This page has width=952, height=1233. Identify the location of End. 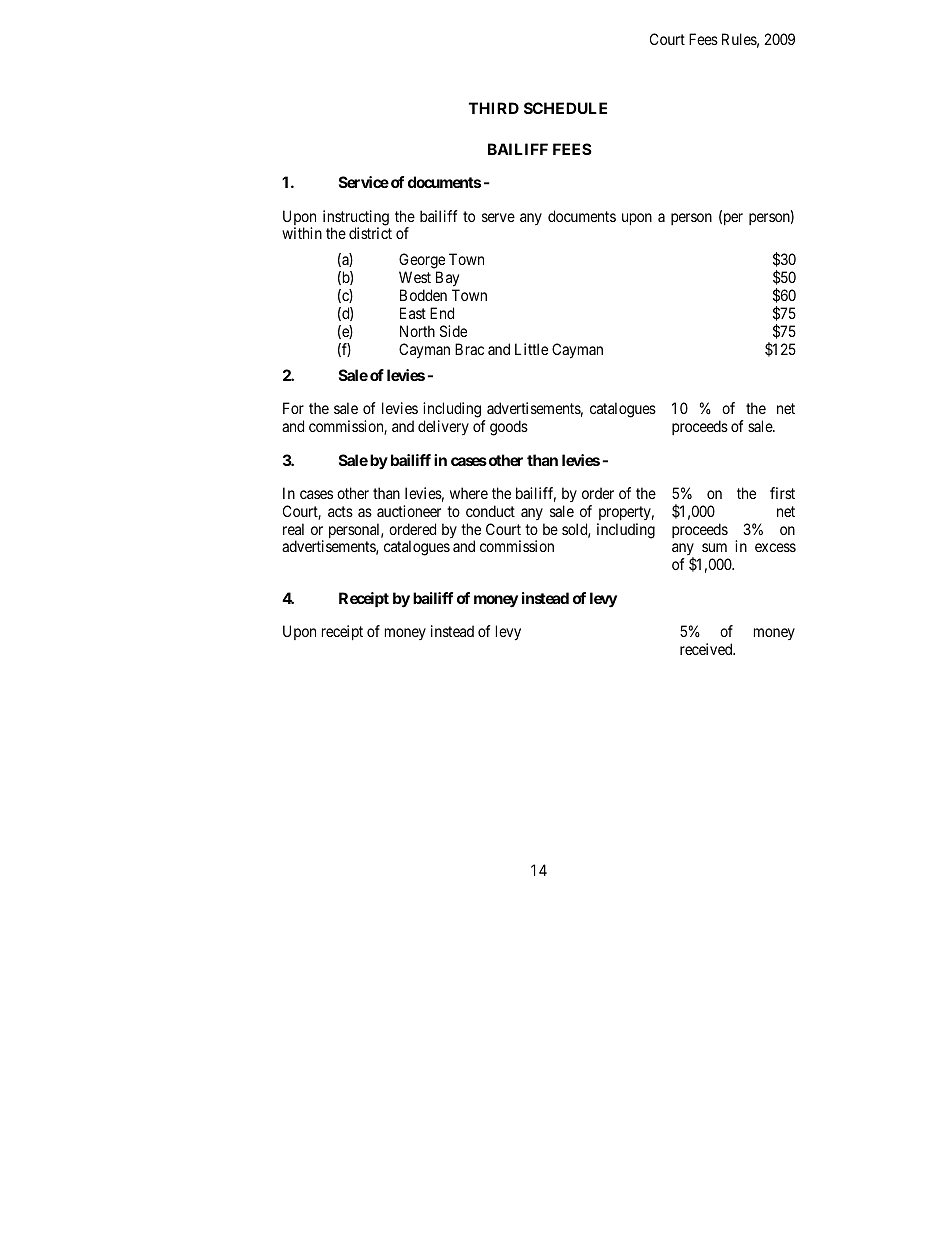
(442, 313).
